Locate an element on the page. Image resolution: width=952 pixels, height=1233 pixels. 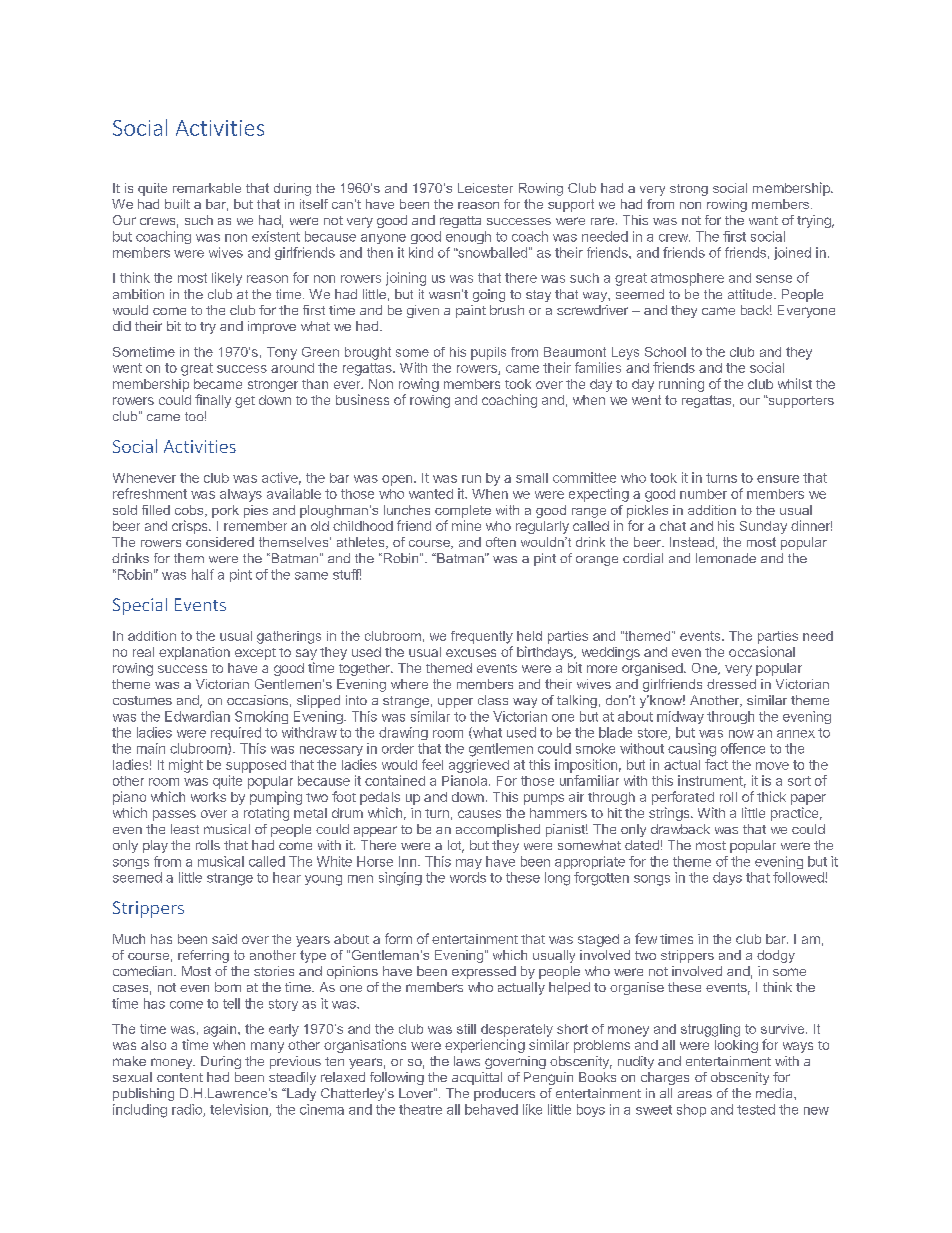
excuses is located at coordinates (471, 653).
